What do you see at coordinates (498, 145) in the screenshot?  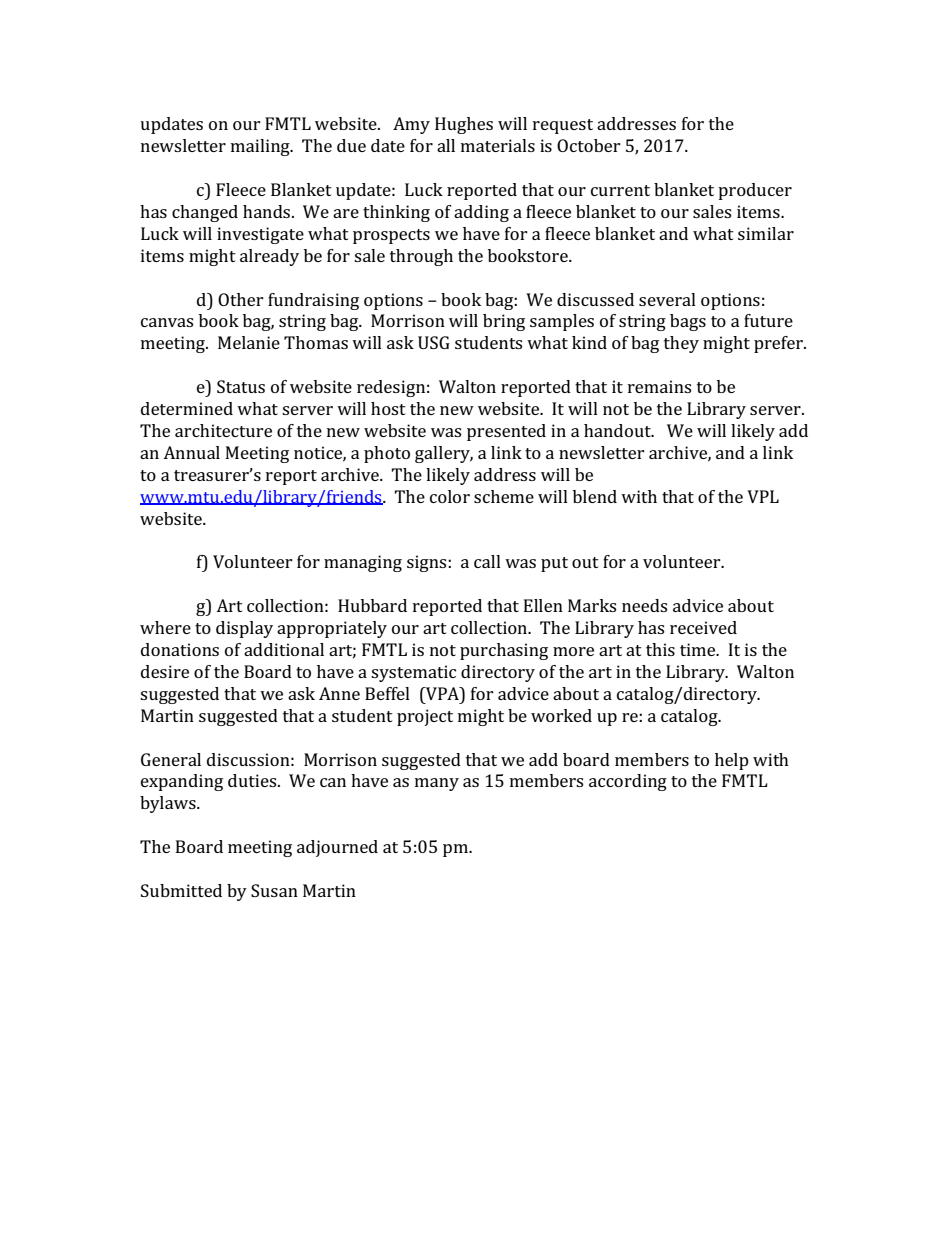 I see `materials` at bounding box center [498, 145].
